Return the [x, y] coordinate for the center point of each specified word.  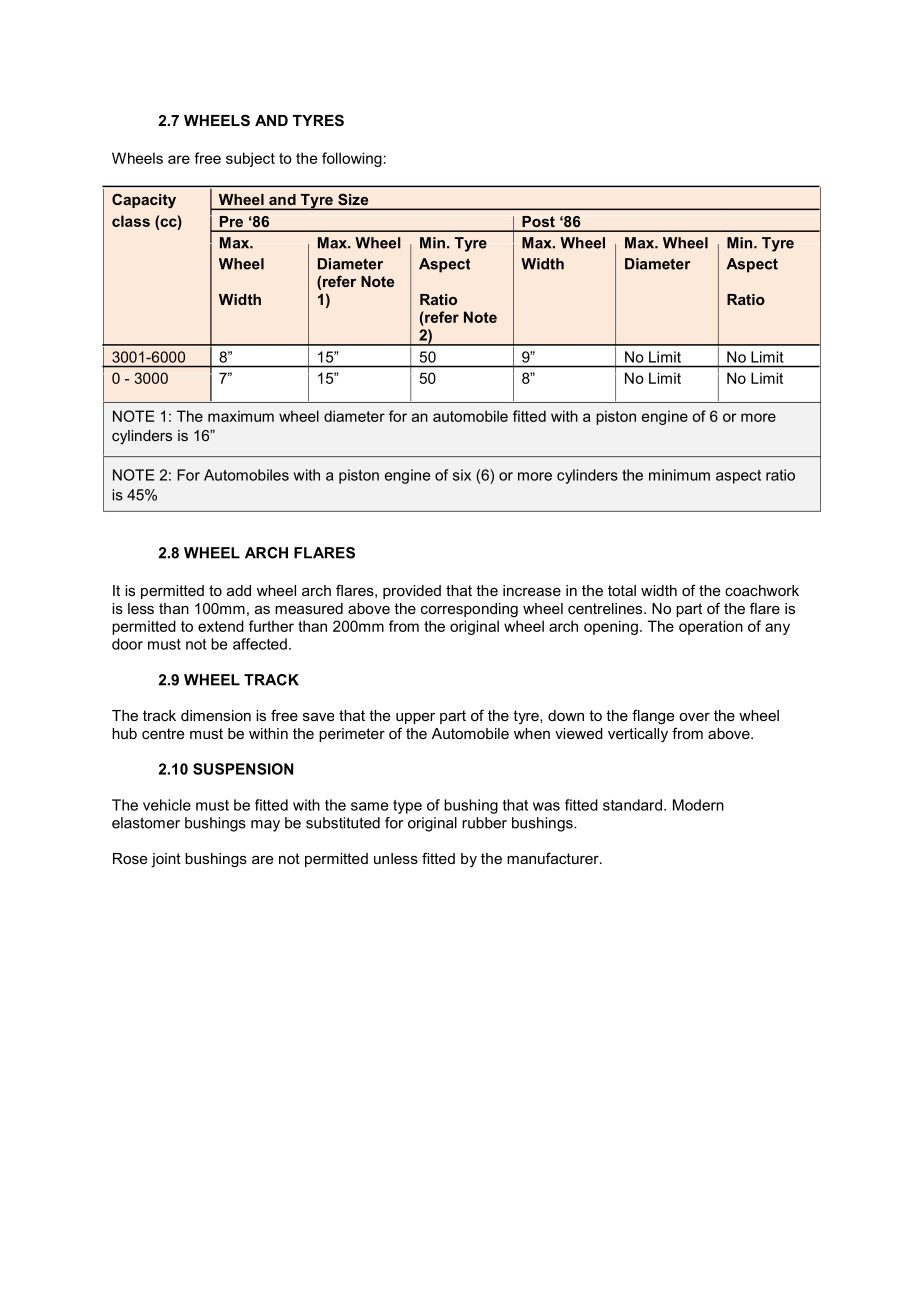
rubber [484, 823]
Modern [698, 805]
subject [250, 159]
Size [353, 199]
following [352, 159]
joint [166, 860]
